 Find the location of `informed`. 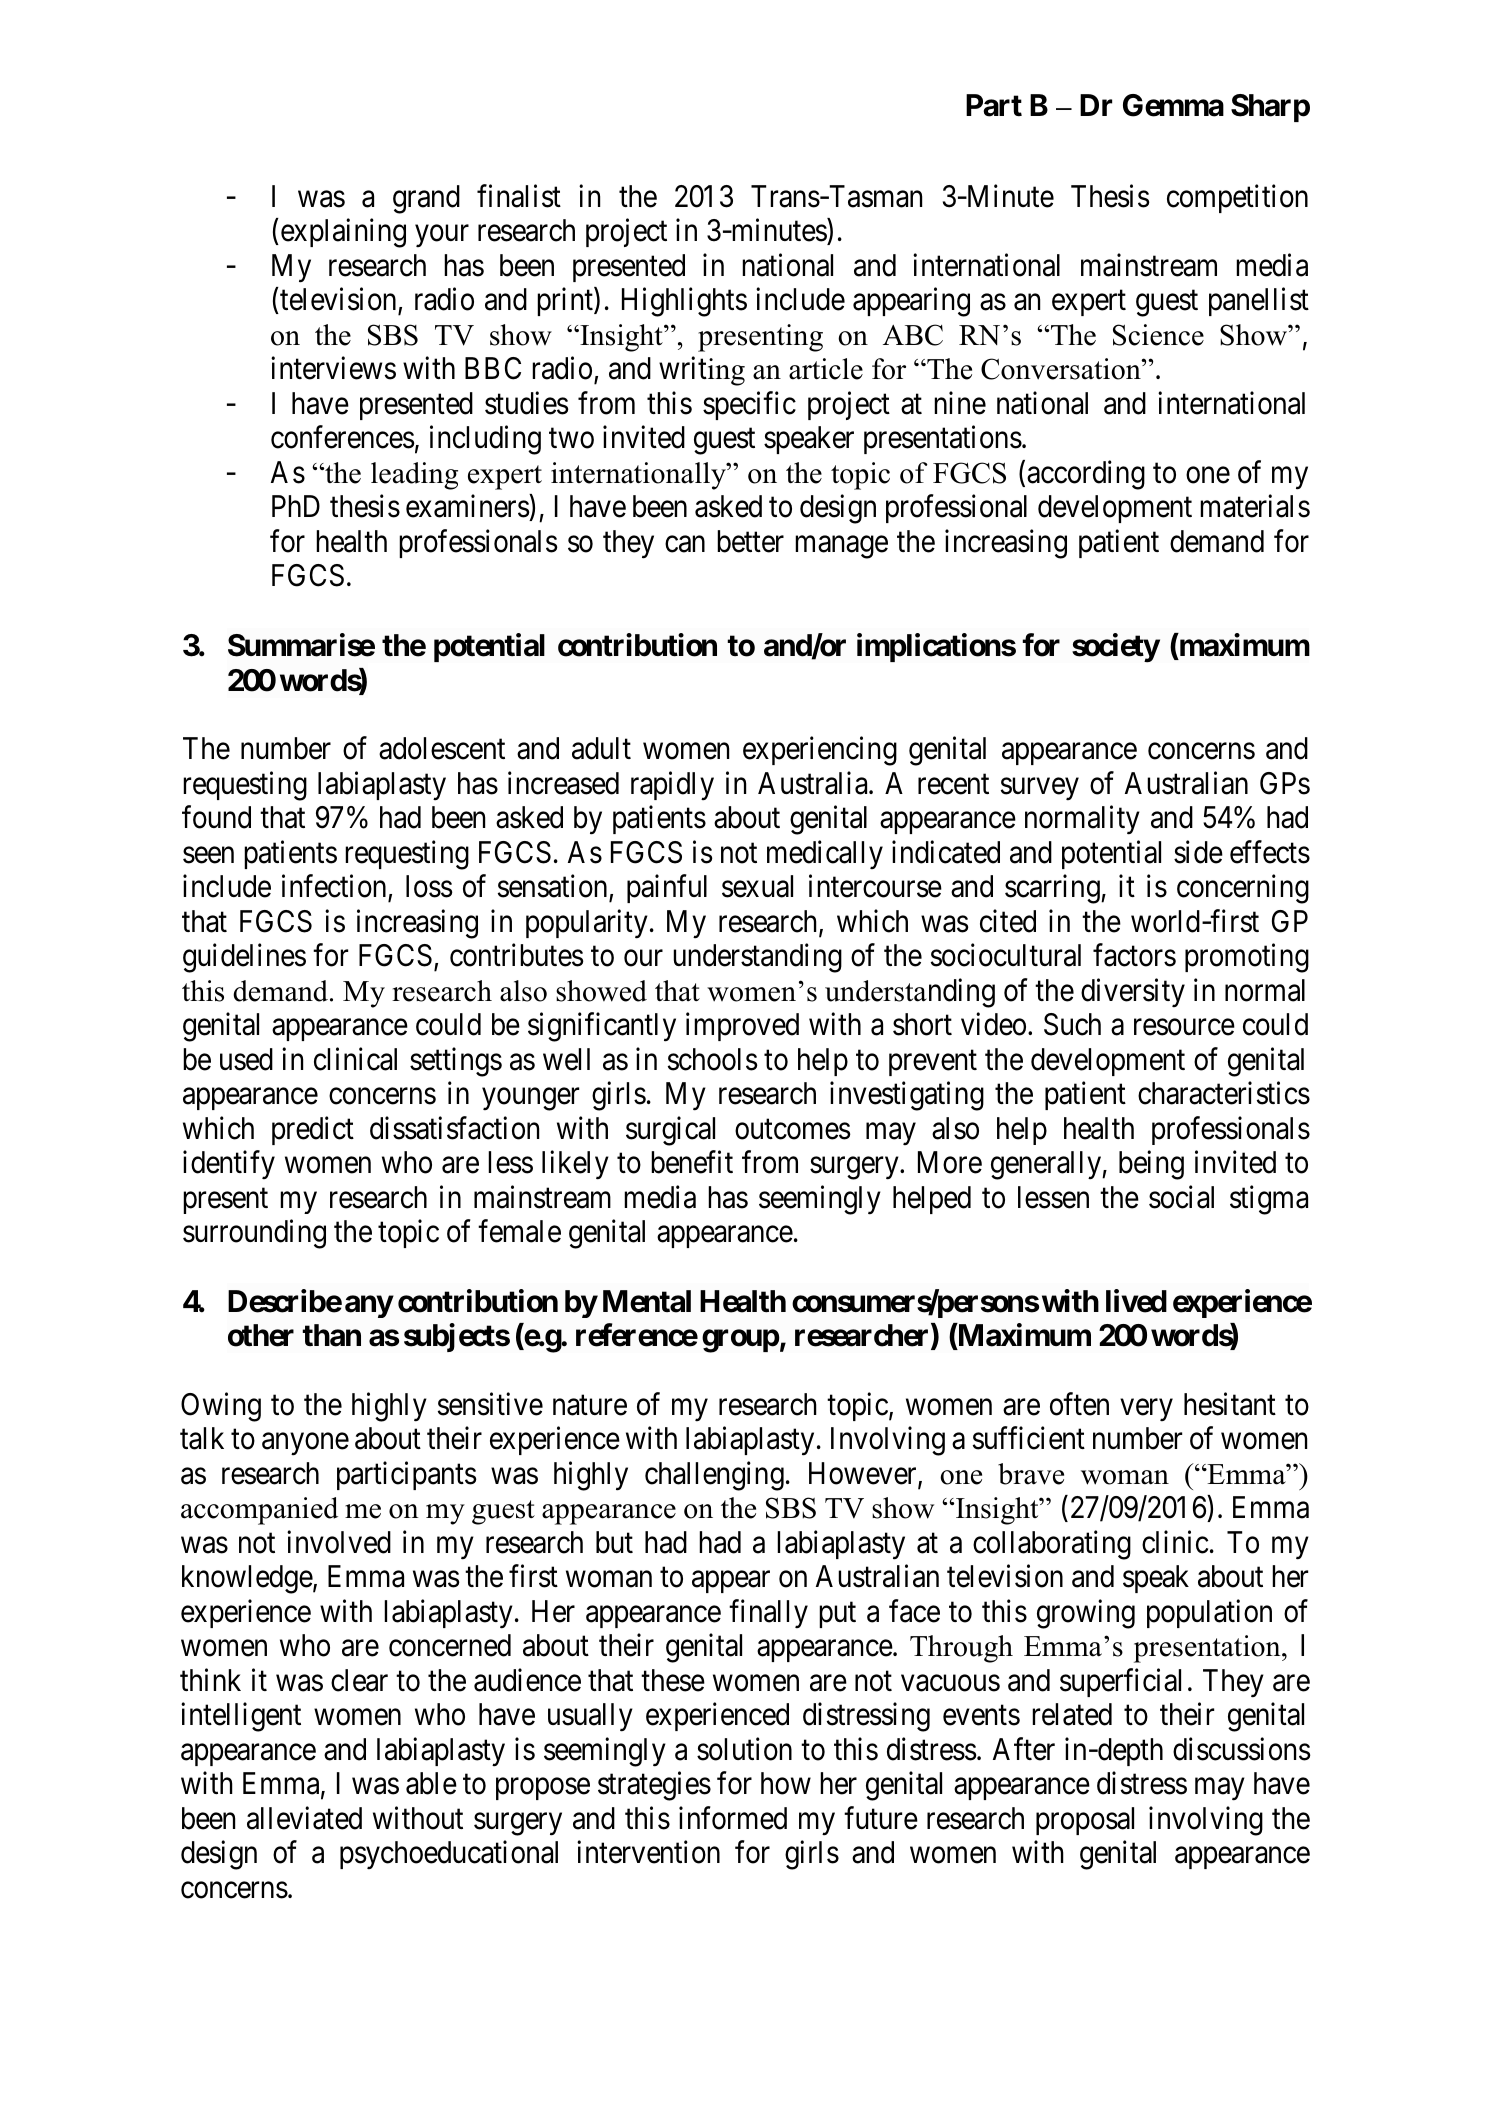

informed is located at coordinates (733, 1818).
